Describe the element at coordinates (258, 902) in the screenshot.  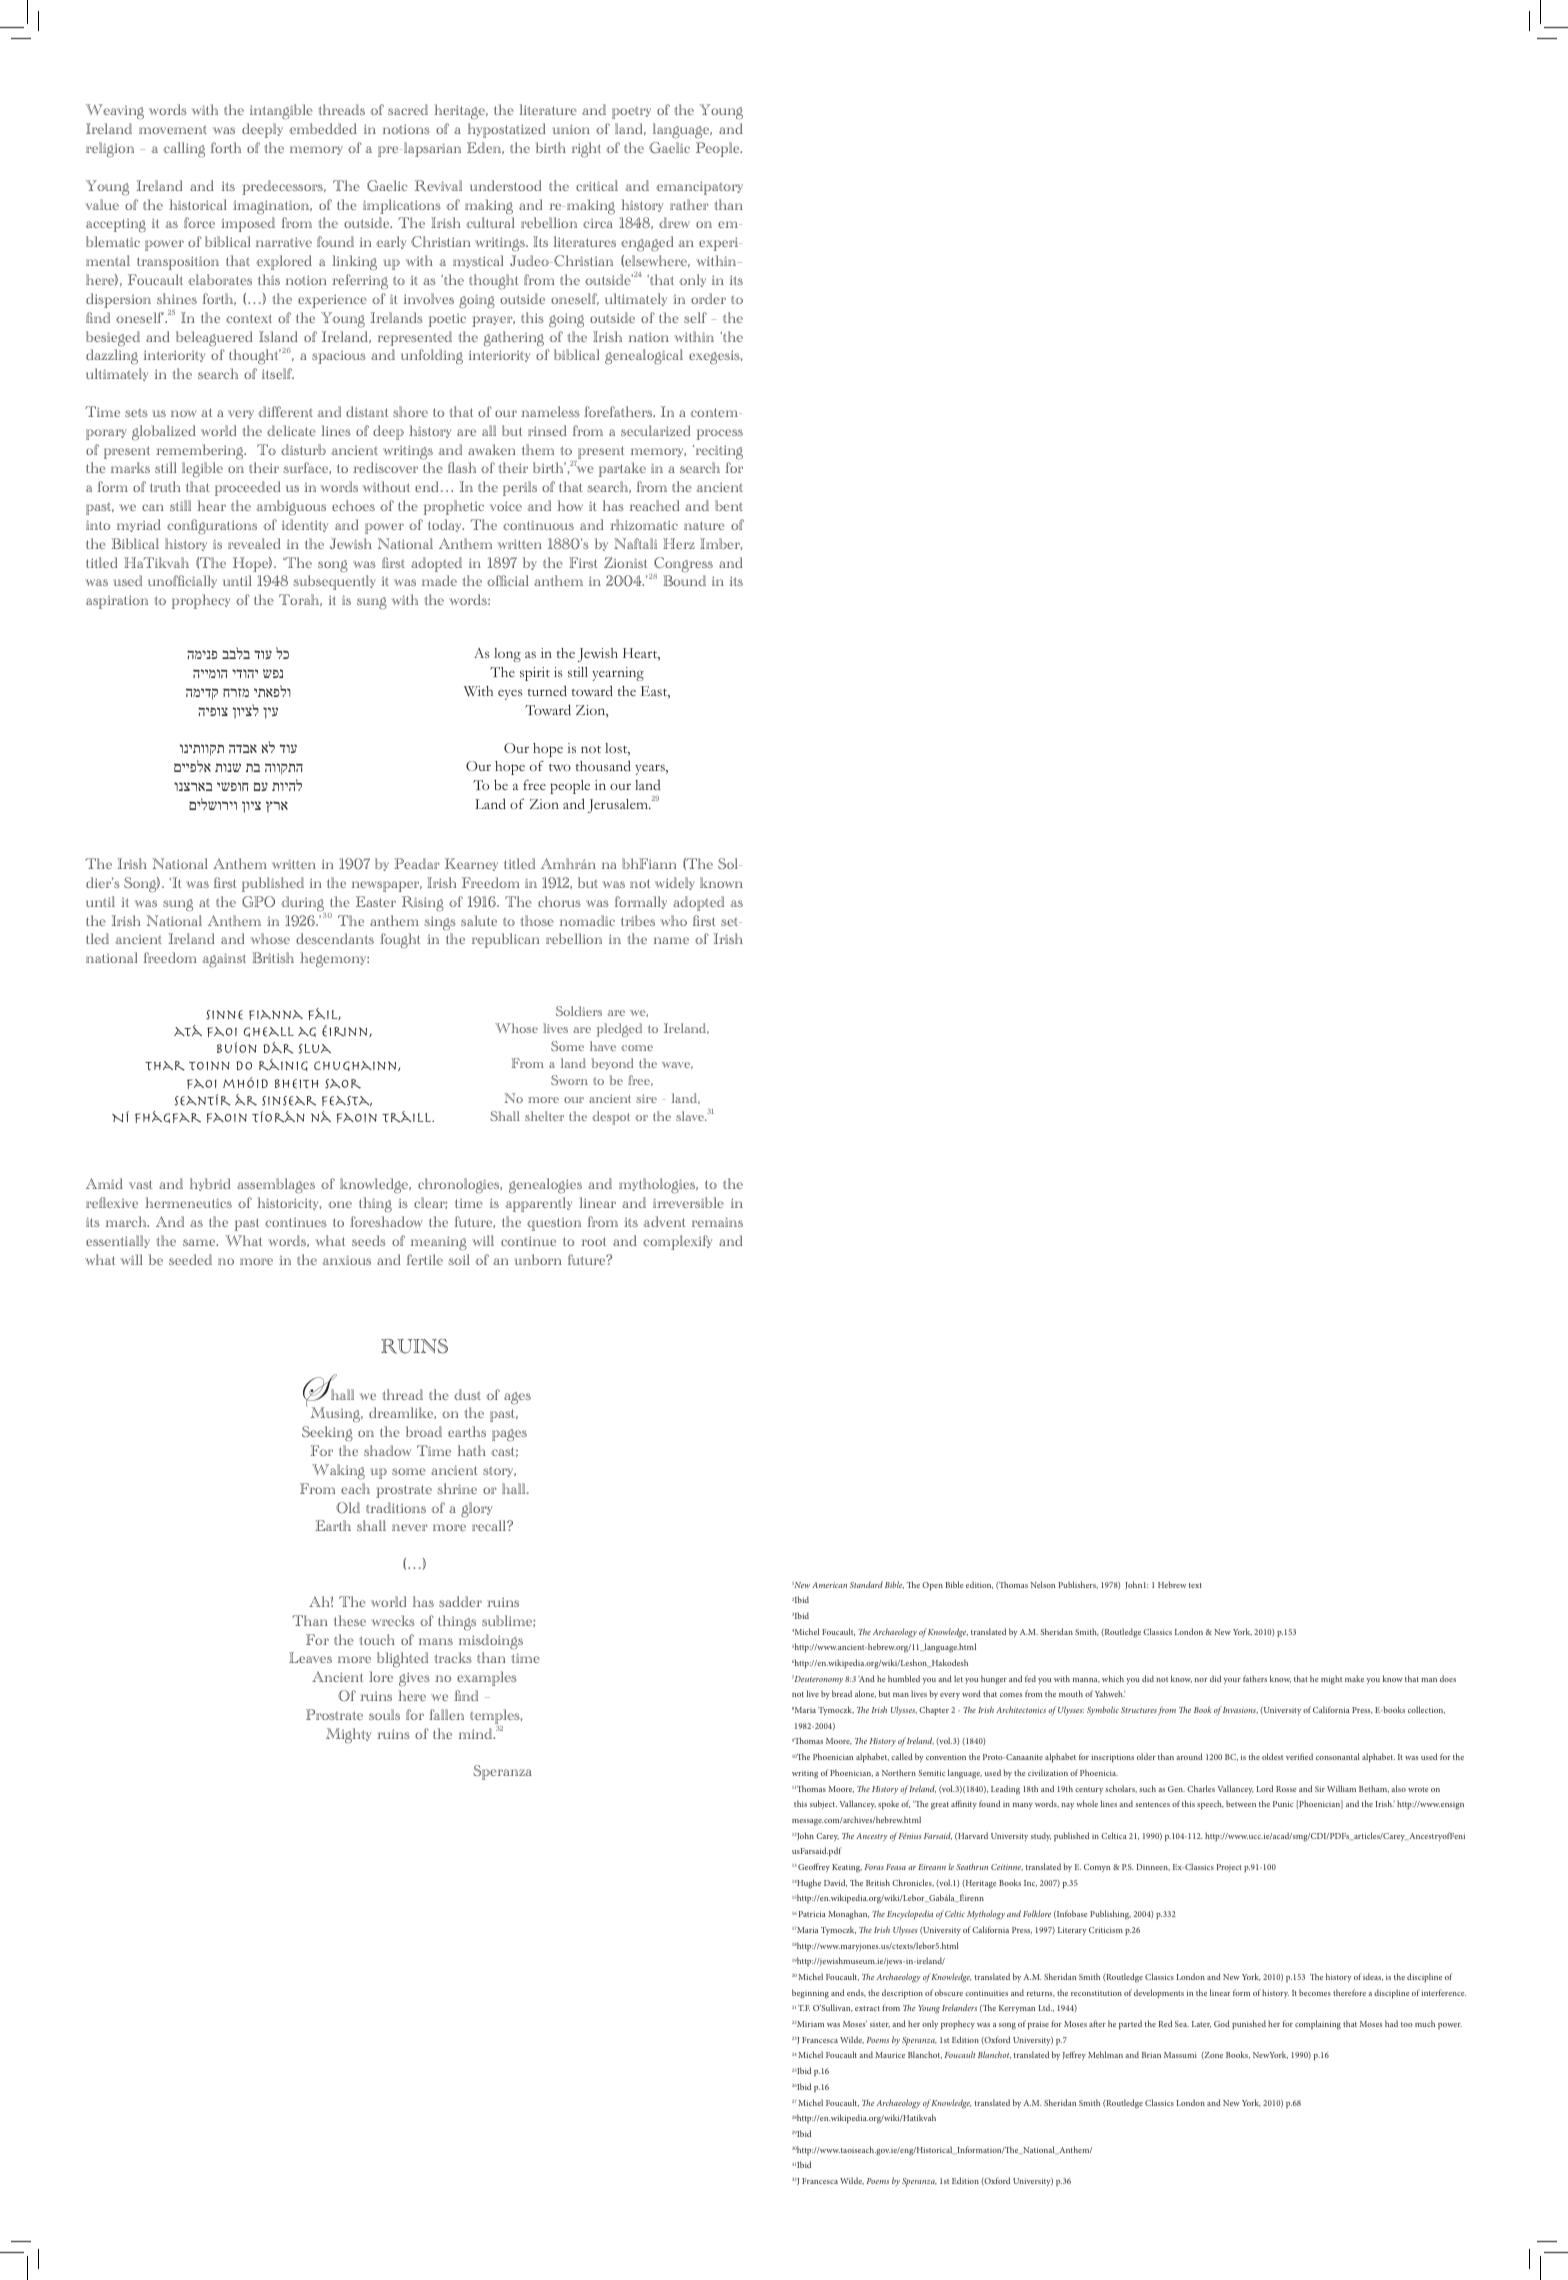
I see `GPO` at that location.
